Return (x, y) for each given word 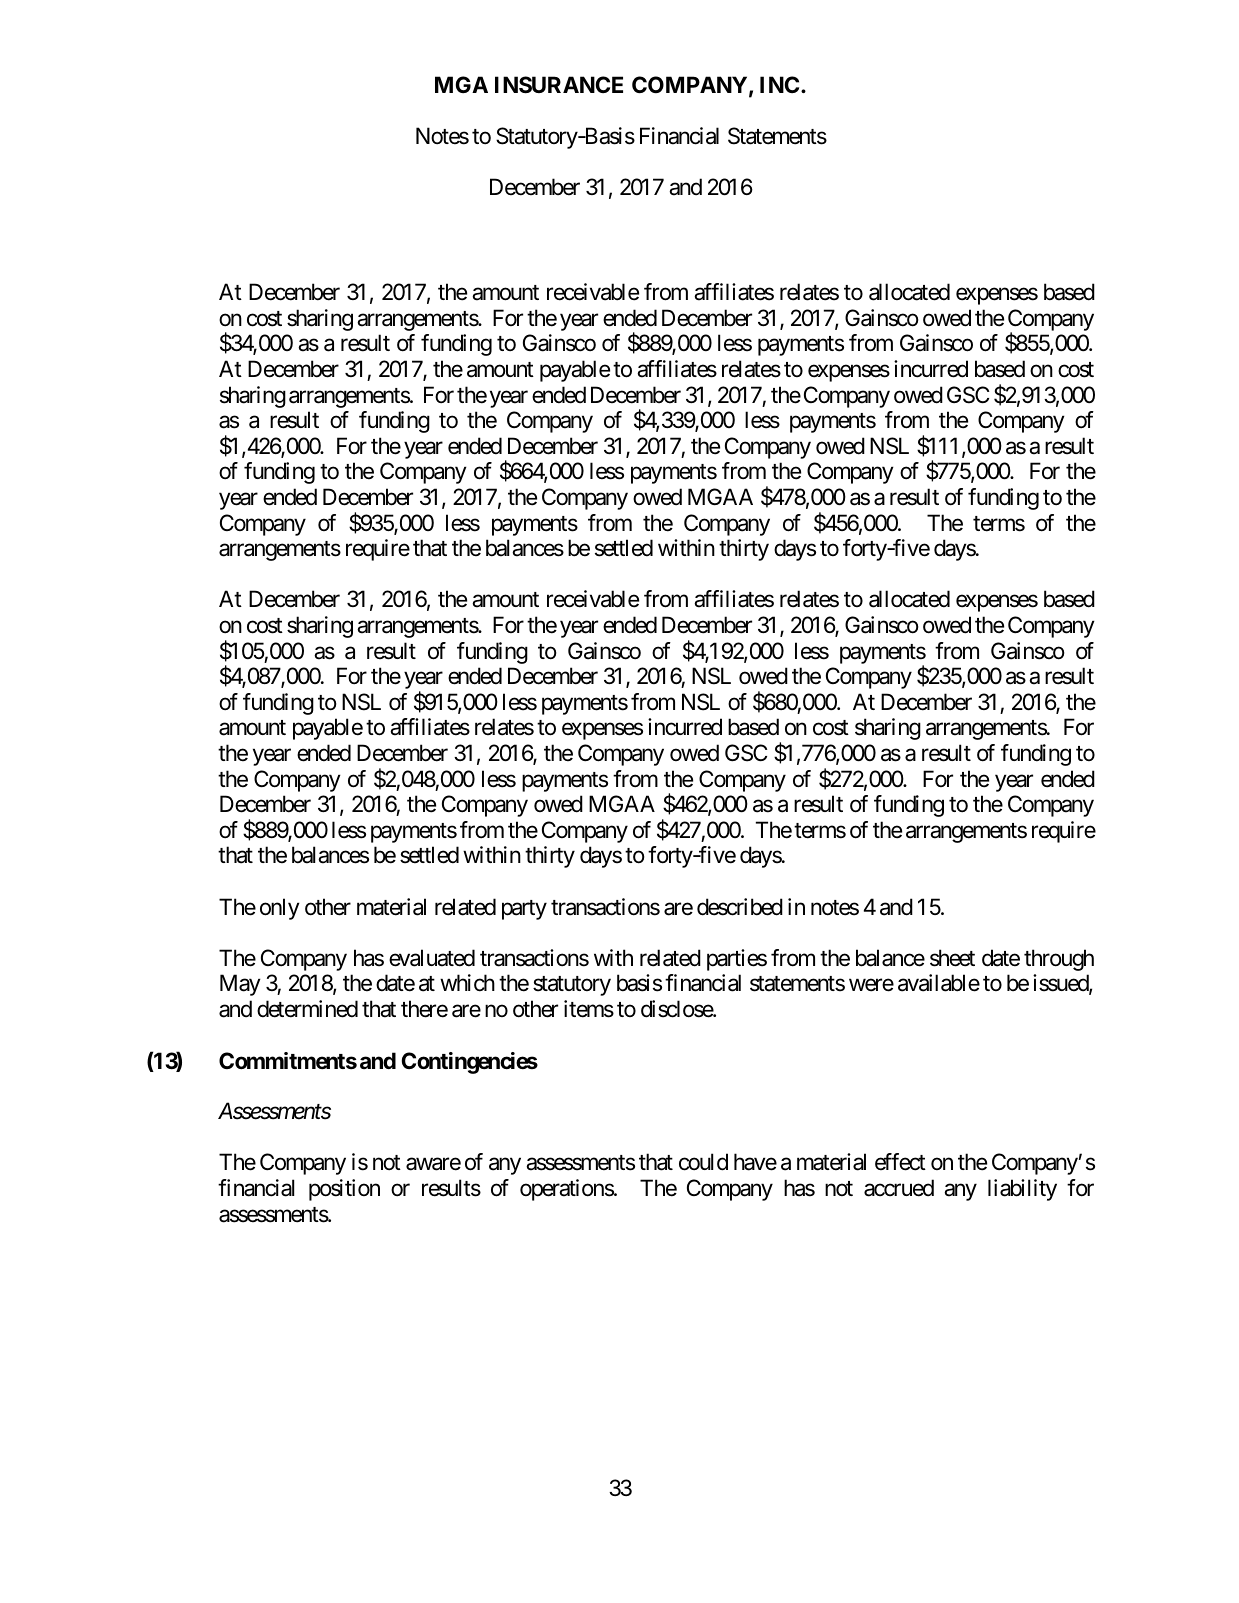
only (280, 909)
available (939, 983)
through (1059, 960)
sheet (952, 958)
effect (900, 1162)
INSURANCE (559, 85)
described (740, 907)
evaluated (432, 958)
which (467, 983)
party (524, 910)
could (703, 1162)
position (344, 1190)
